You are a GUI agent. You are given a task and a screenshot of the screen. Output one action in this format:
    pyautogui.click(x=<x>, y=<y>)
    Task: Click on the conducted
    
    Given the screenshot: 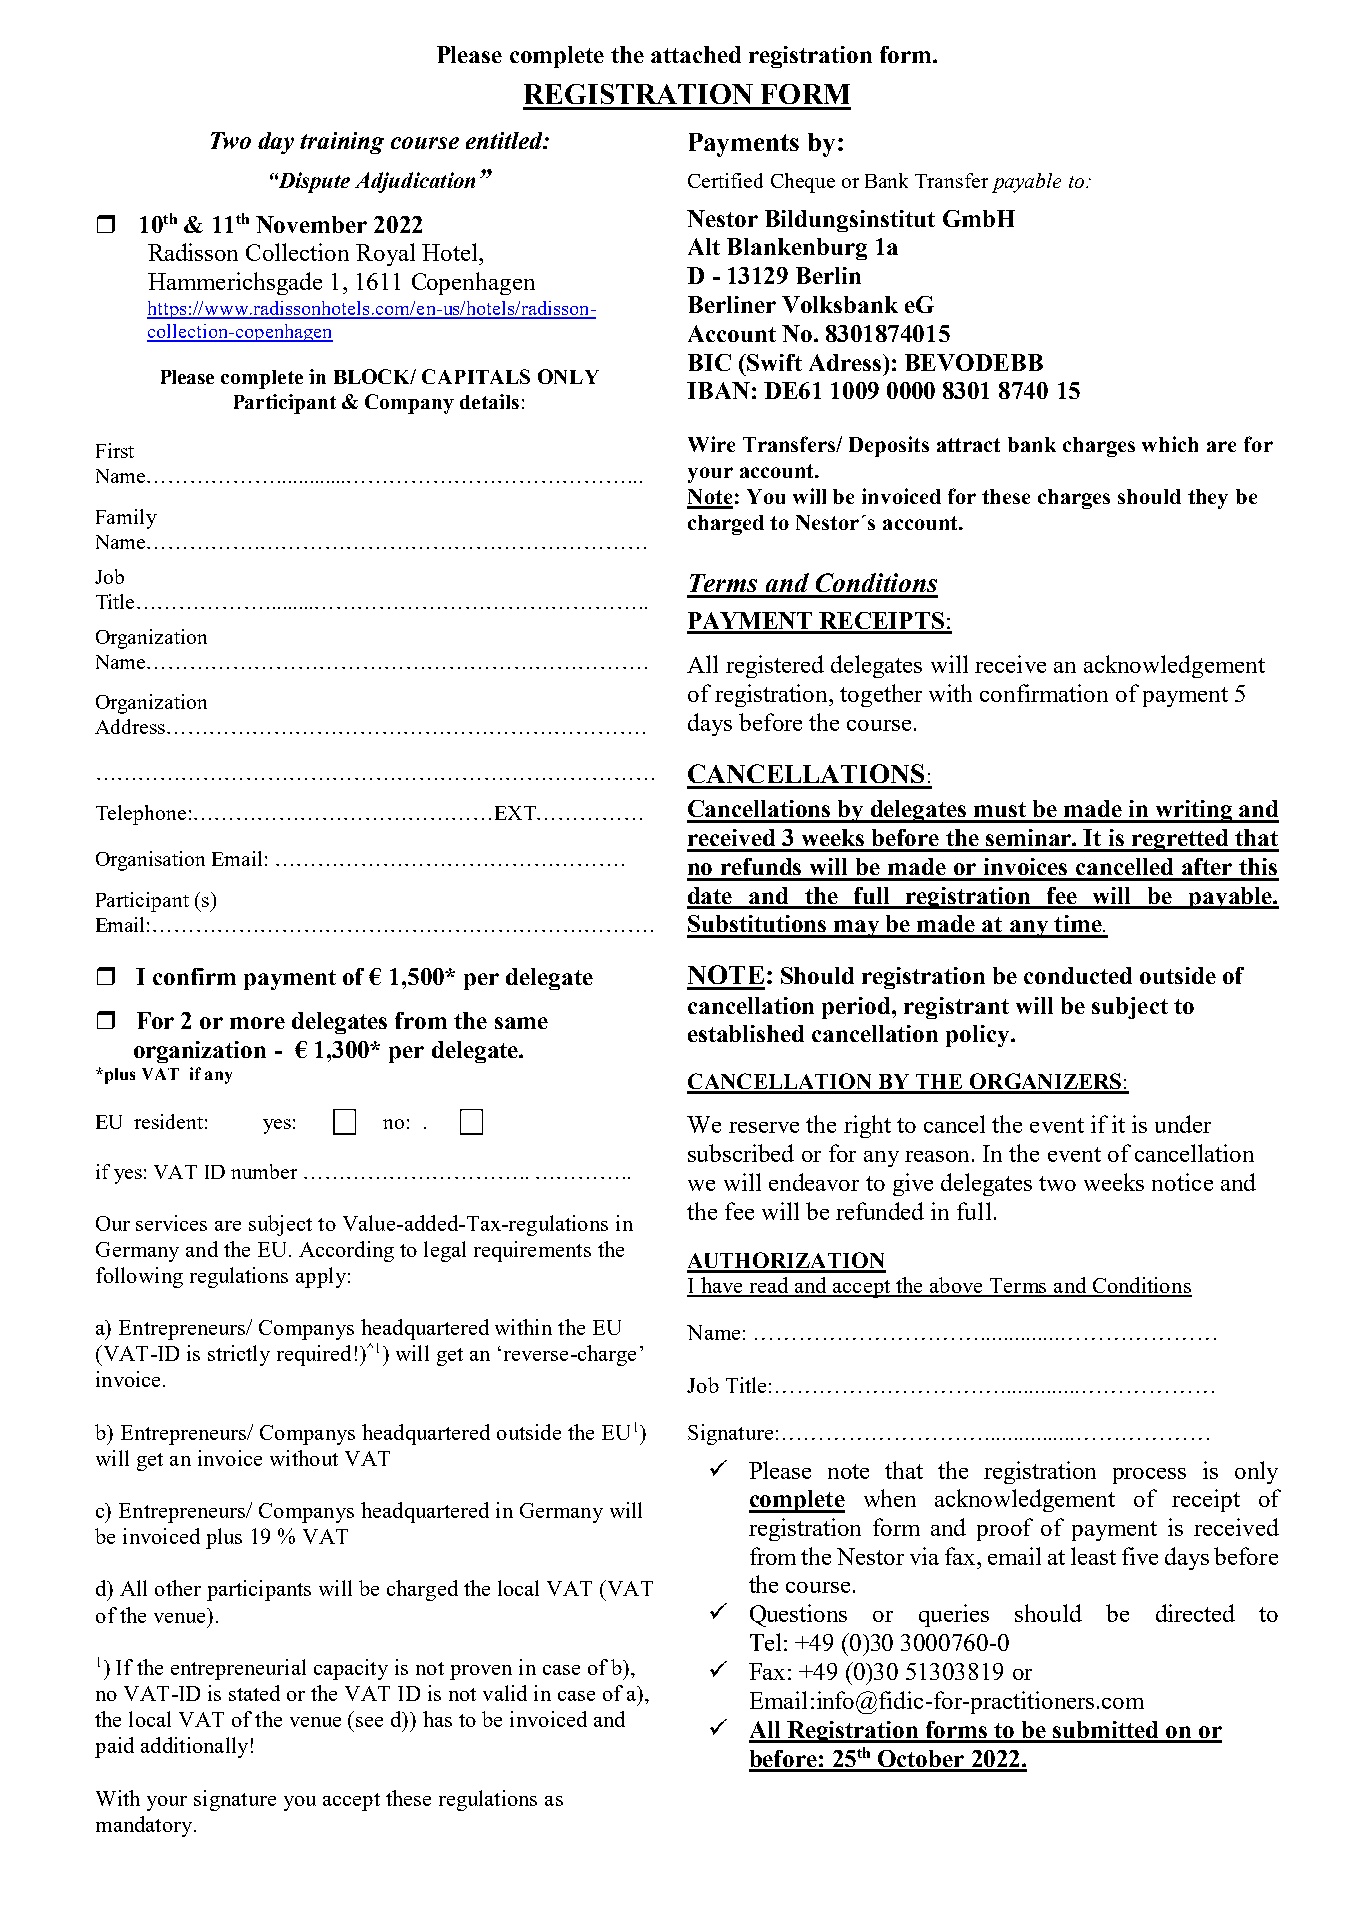 What is the action you would take?
    pyautogui.click(x=1078, y=975)
